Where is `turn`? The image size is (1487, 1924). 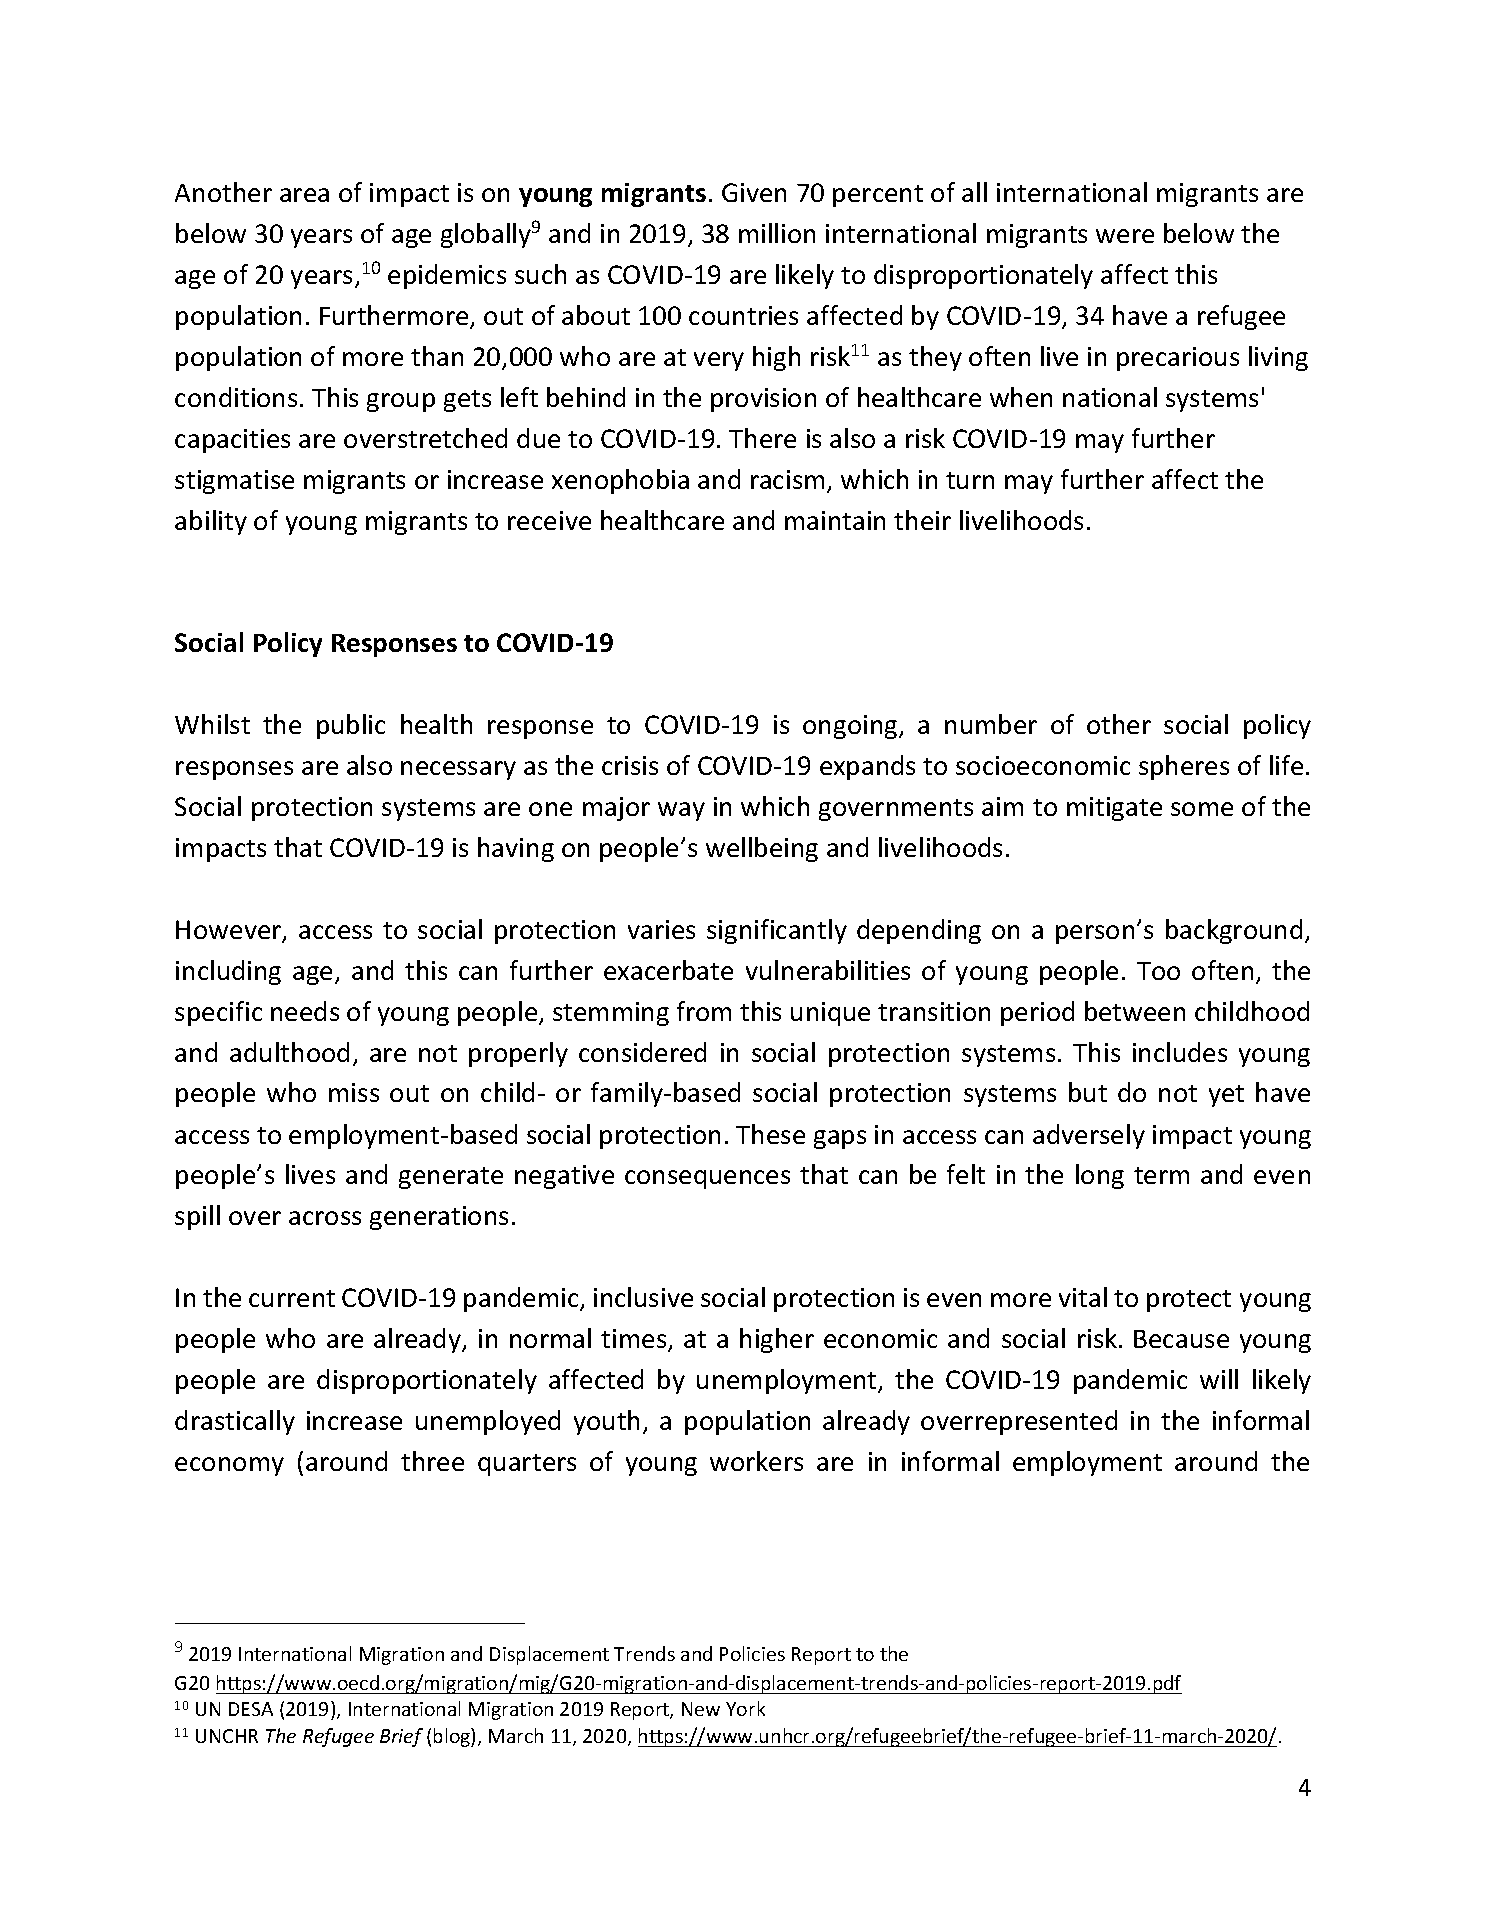
turn is located at coordinates (970, 480).
